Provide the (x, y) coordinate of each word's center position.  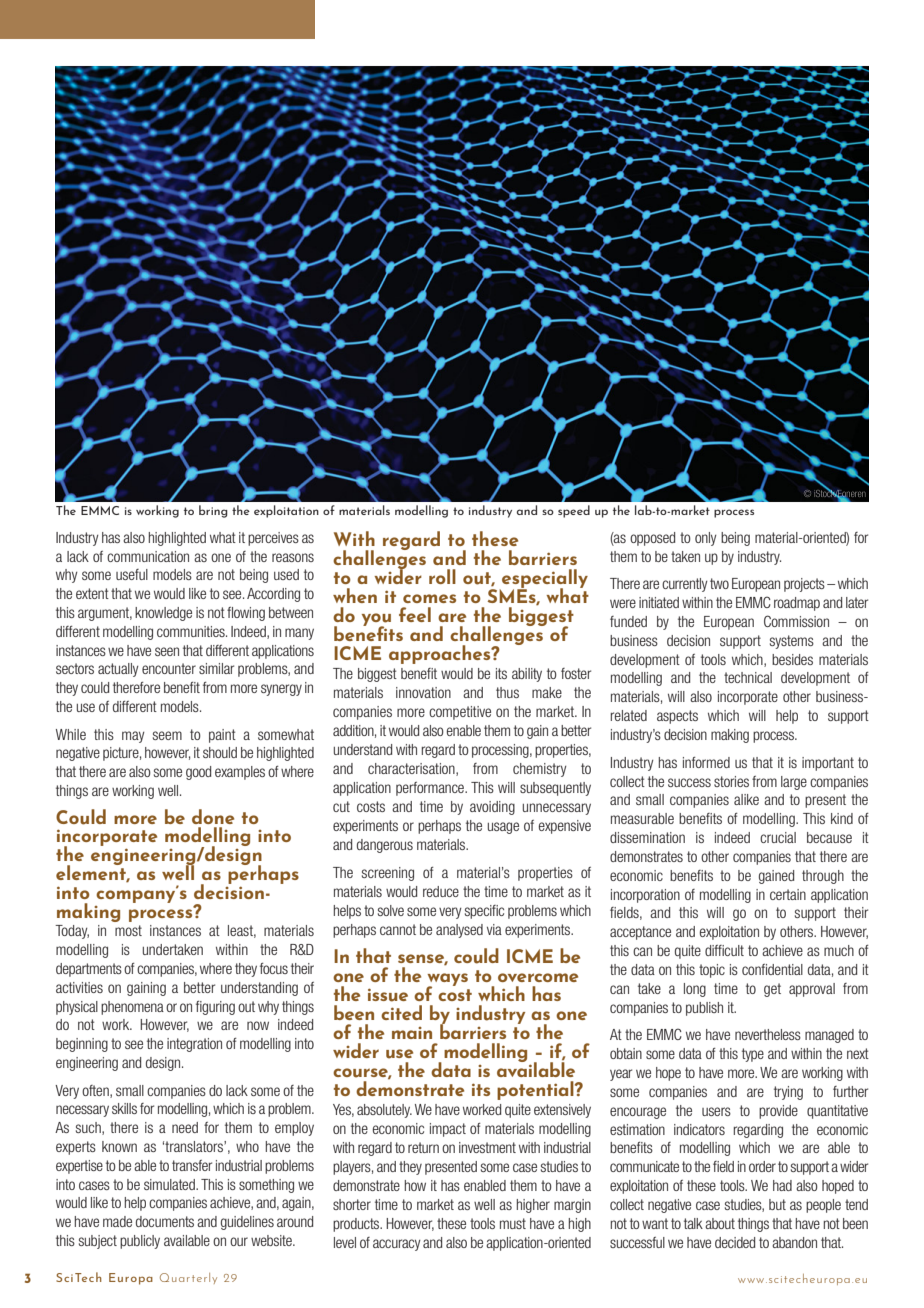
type (753, 1055)
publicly (140, 1242)
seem (167, 735)
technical (748, 677)
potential (536, 1090)
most (128, 930)
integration (194, 1045)
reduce (441, 891)
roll (442, 576)
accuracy (397, 1245)
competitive (460, 713)
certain (788, 894)
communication (148, 556)
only (706, 539)
